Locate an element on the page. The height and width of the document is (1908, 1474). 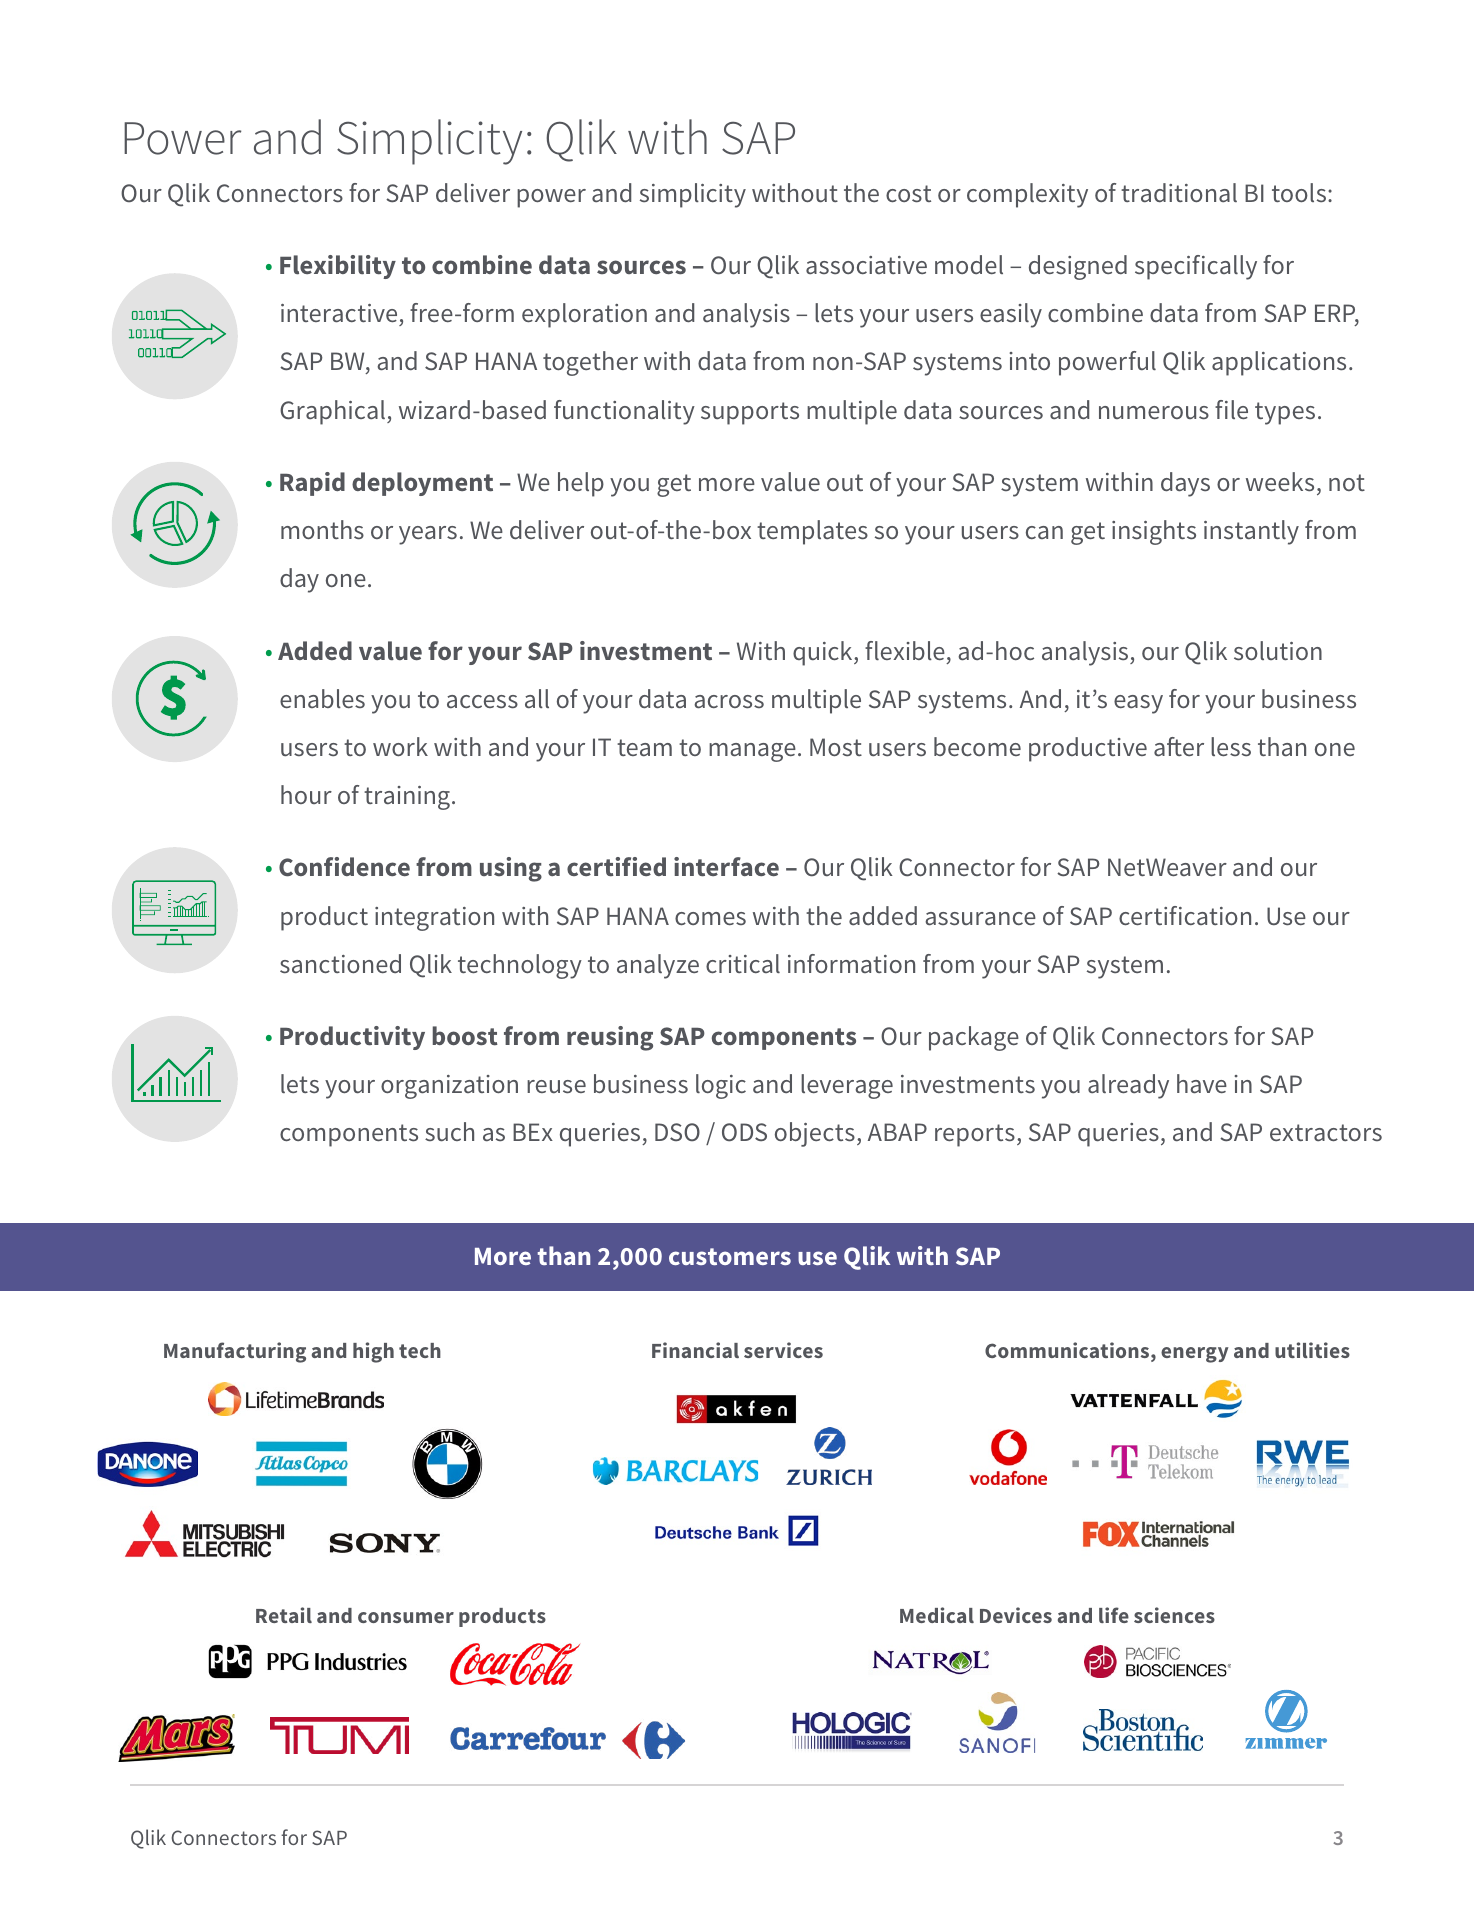
solution is located at coordinates (1278, 651).
